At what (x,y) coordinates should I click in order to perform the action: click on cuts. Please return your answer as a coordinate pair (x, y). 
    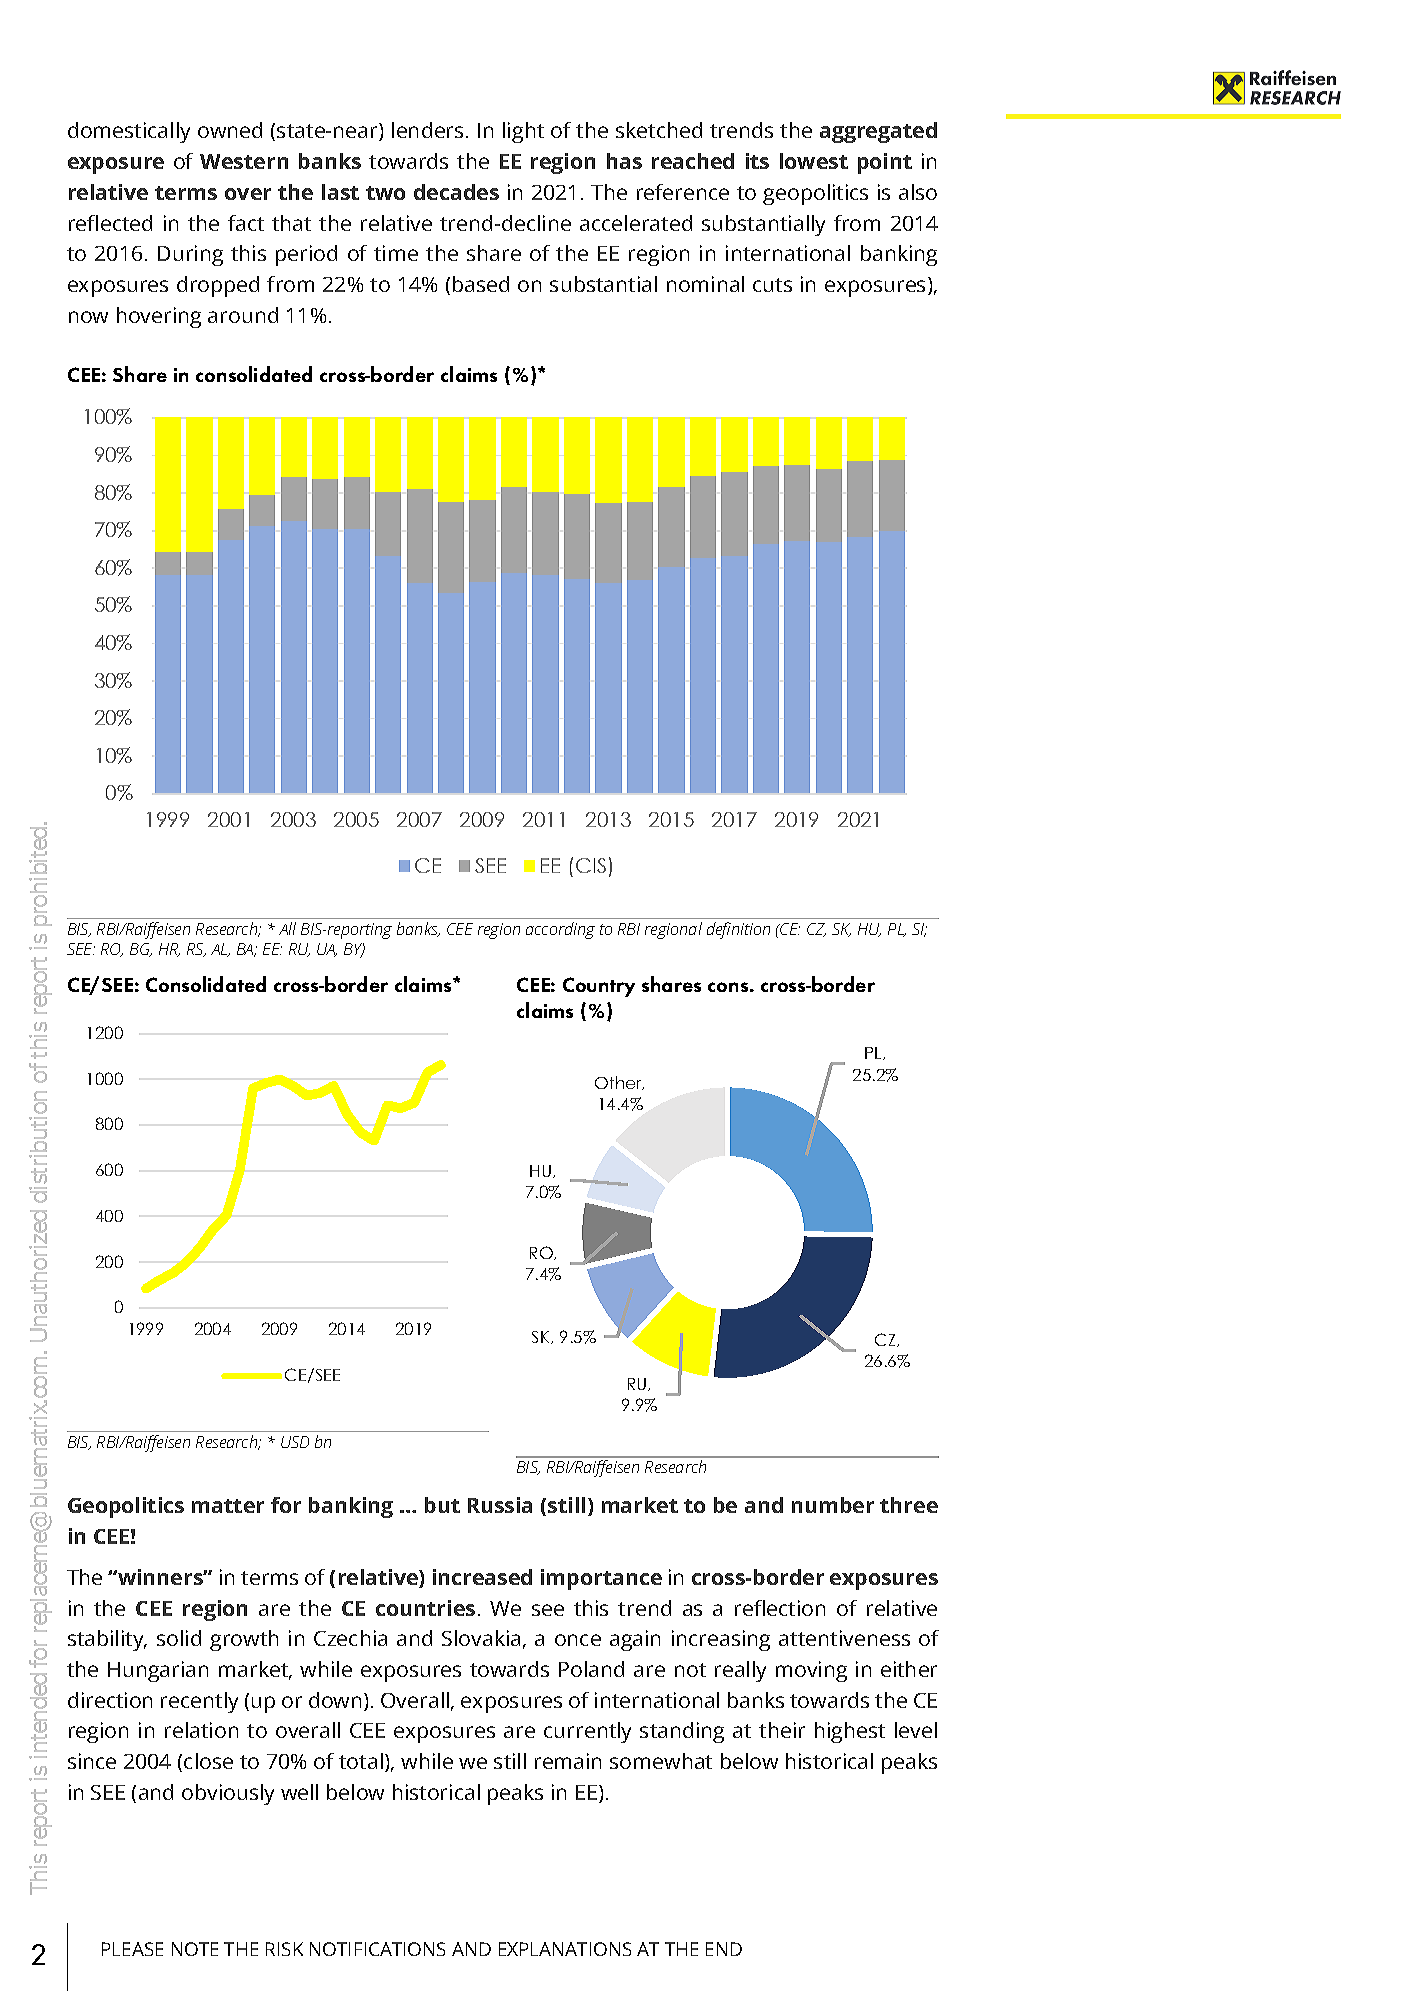
    Looking at the image, I should click on (772, 285).
